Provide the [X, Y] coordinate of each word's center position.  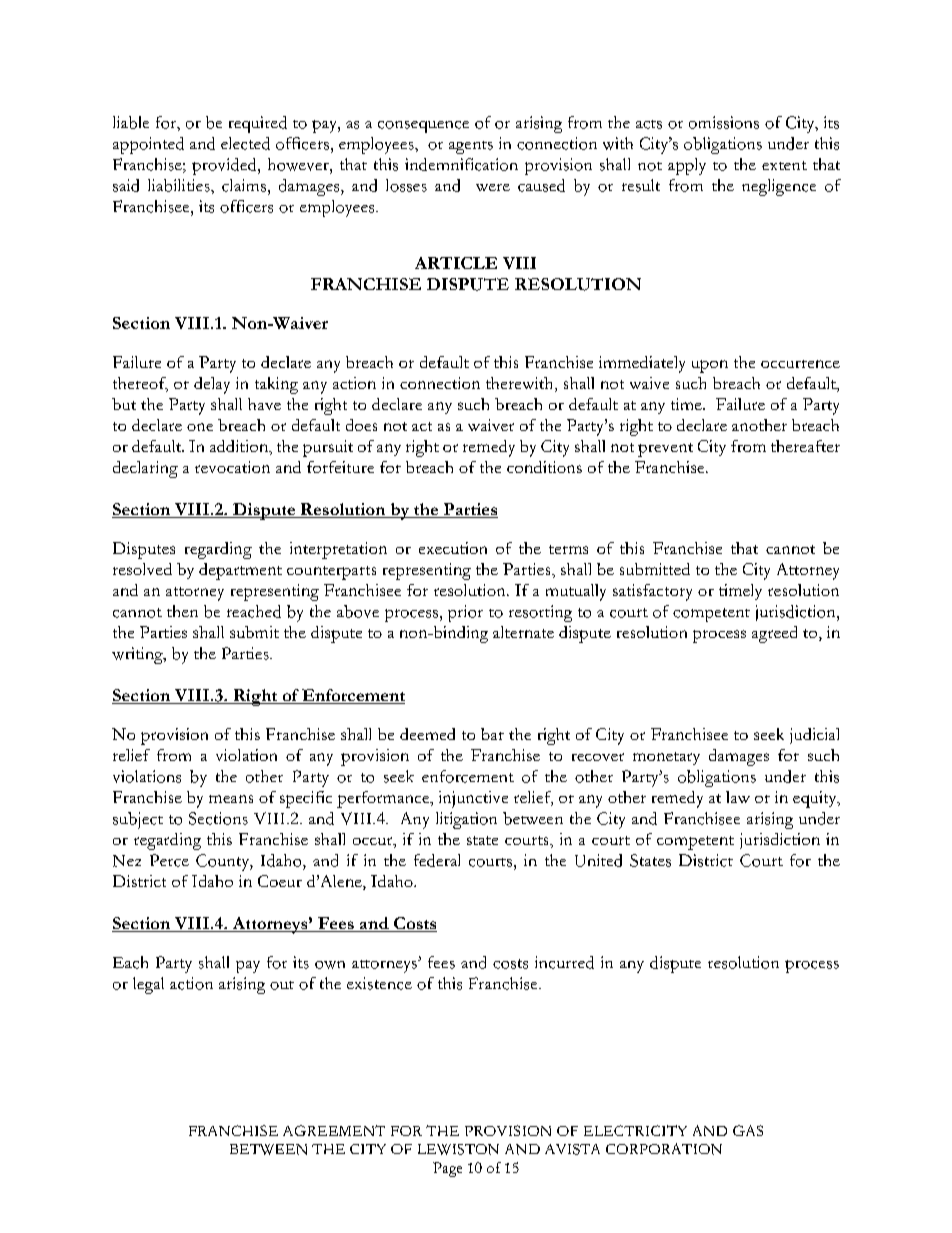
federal [437, 860]
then [182, 611]
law [738, 797]
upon [710, 366]
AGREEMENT [334, 1130]
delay [212, 385]
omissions [724, 122]
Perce [169, 860]
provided [225, 166]
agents [471, 147]
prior [465, 613]
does [361, 425]
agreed [774, 634]
